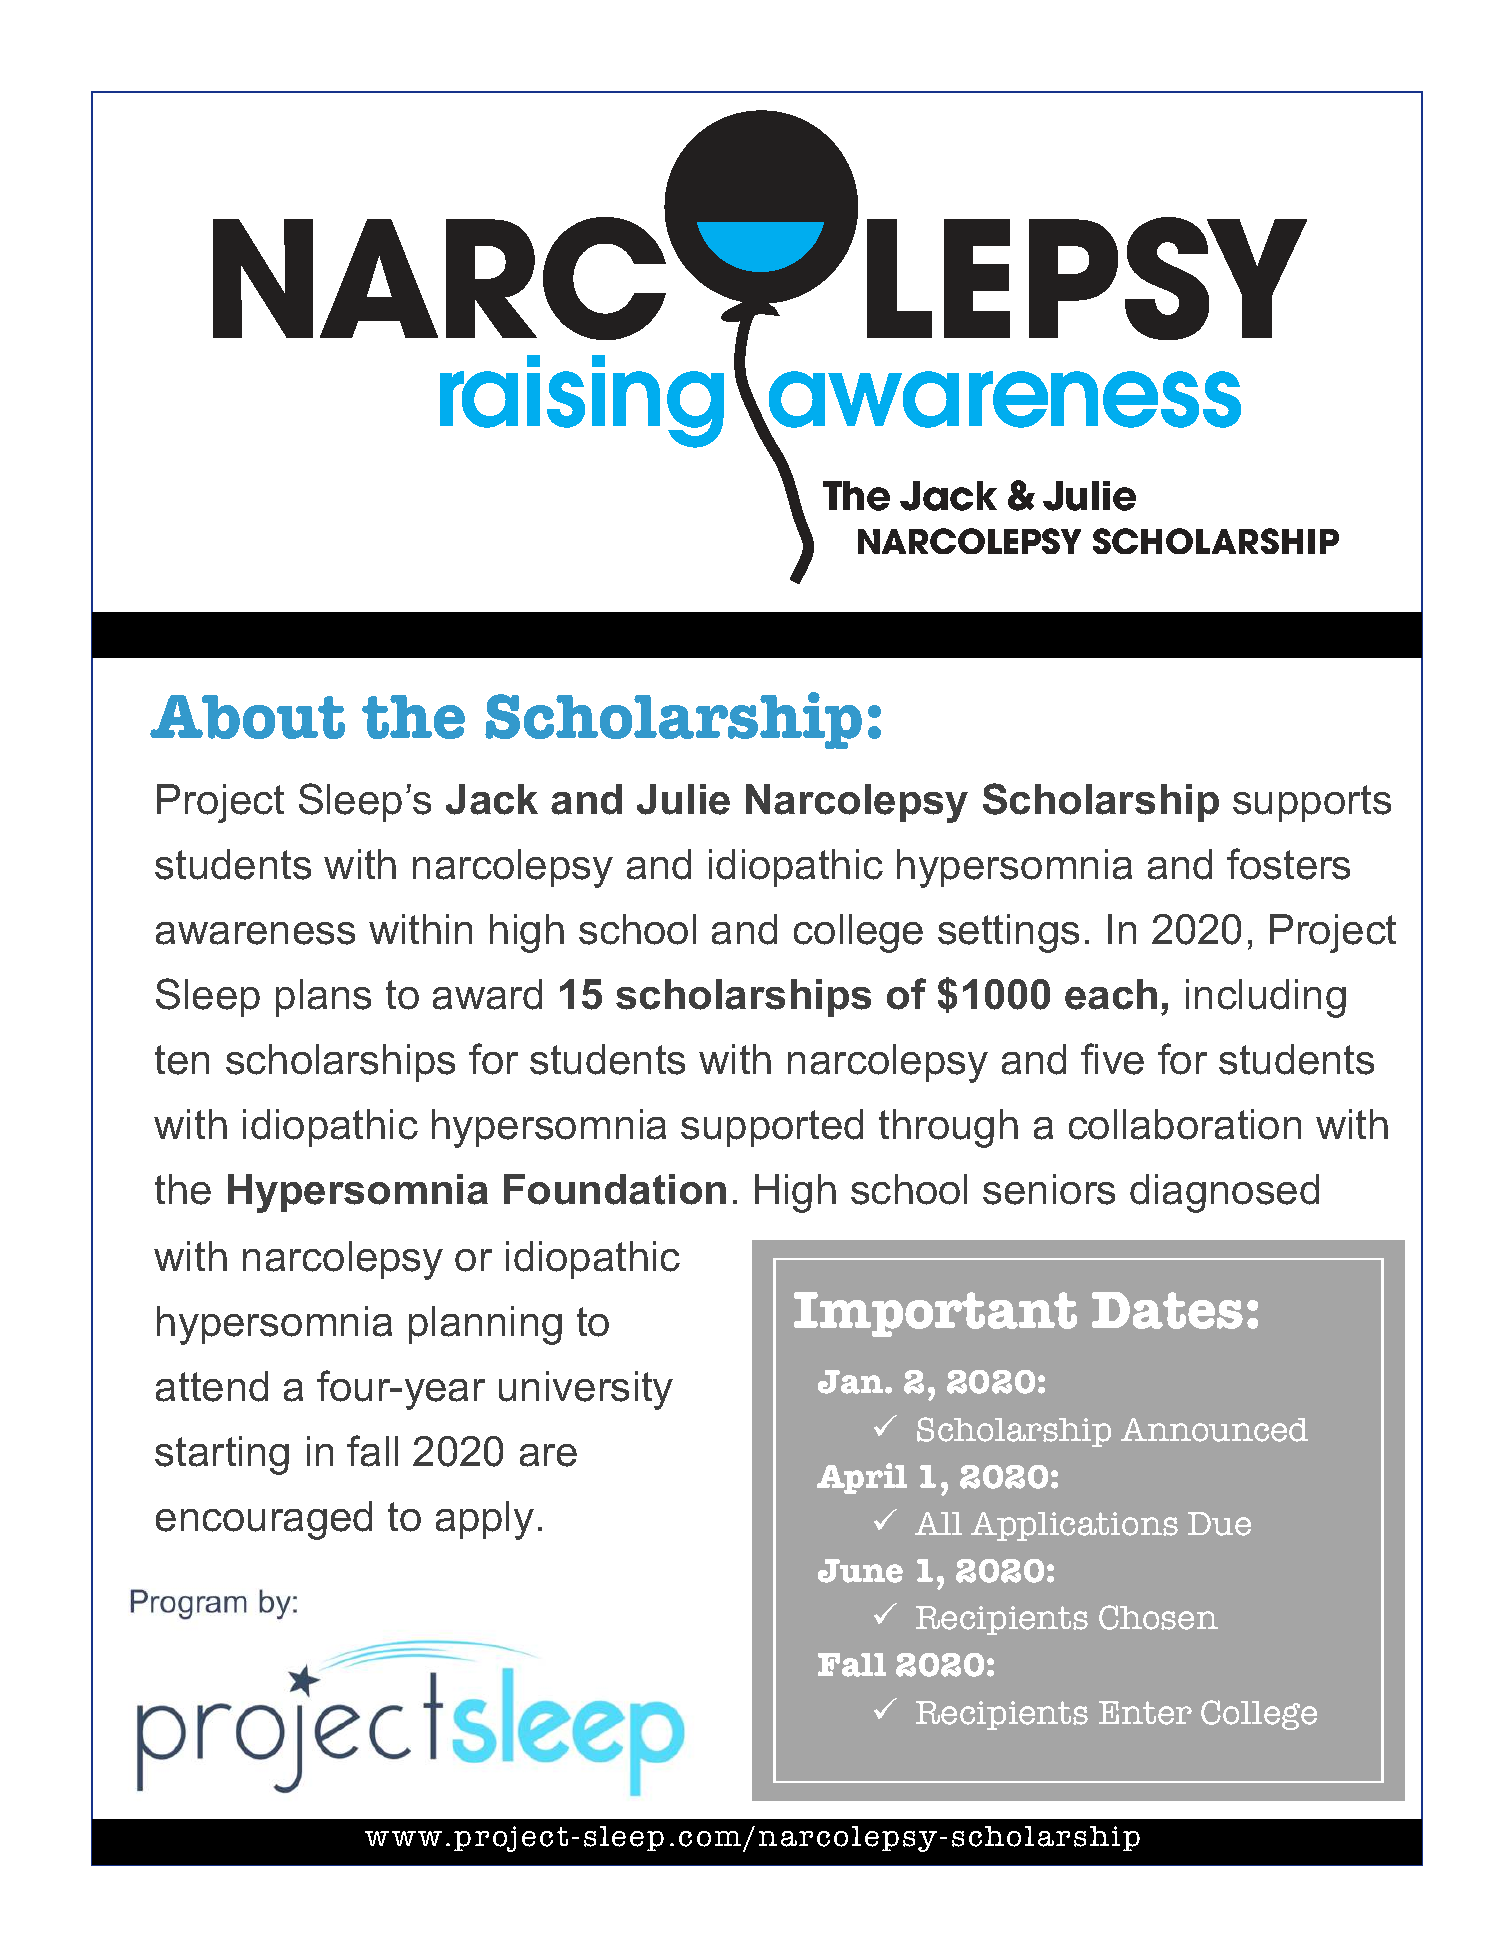 This document has width=1507, height=1950. What do you see at coordinates (264, 1520) in the document?
I see `encouraged` at bounding box center [264, 1520].
